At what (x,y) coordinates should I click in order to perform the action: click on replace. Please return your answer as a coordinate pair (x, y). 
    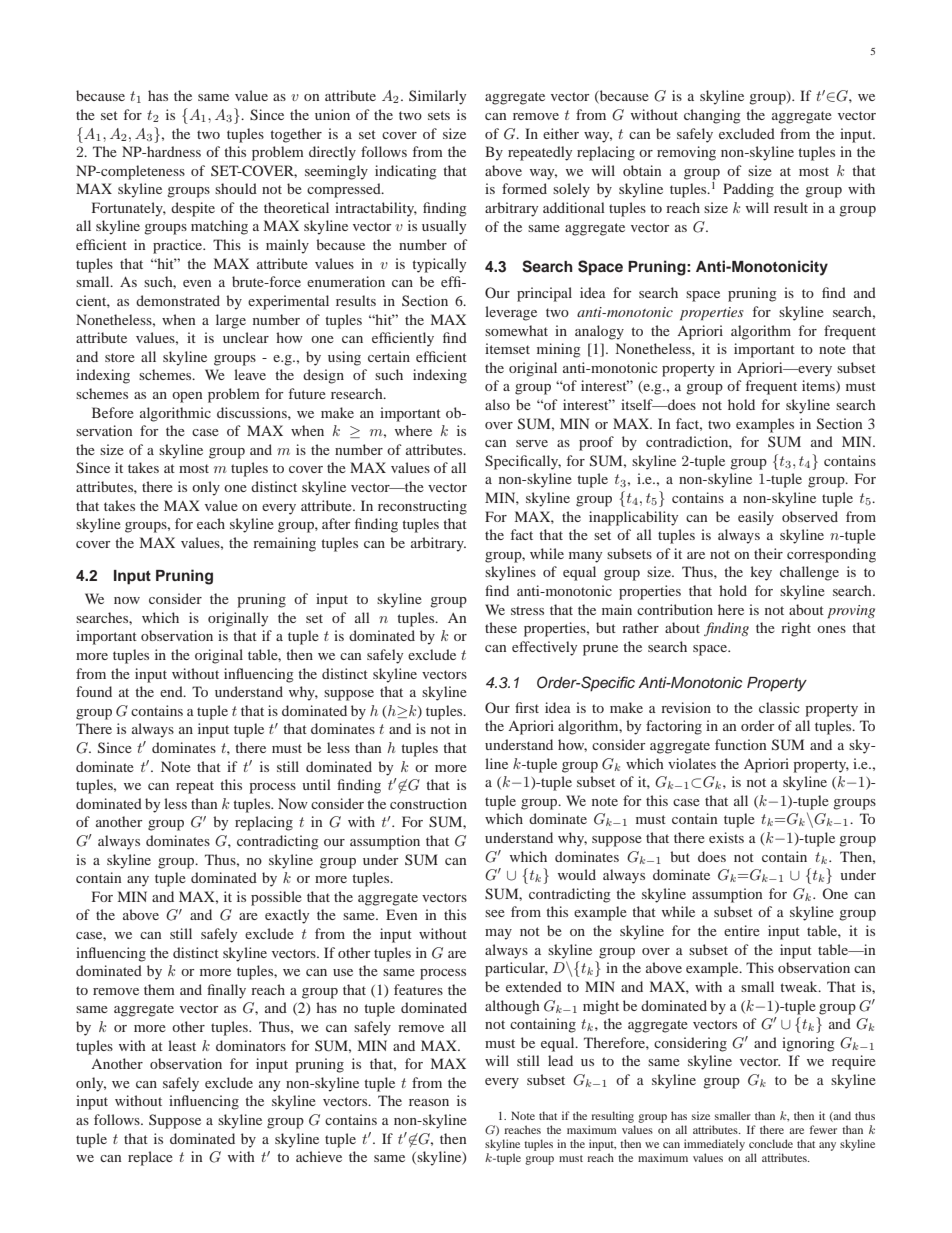
    Looking at the image, I should click on (150, 1158).
